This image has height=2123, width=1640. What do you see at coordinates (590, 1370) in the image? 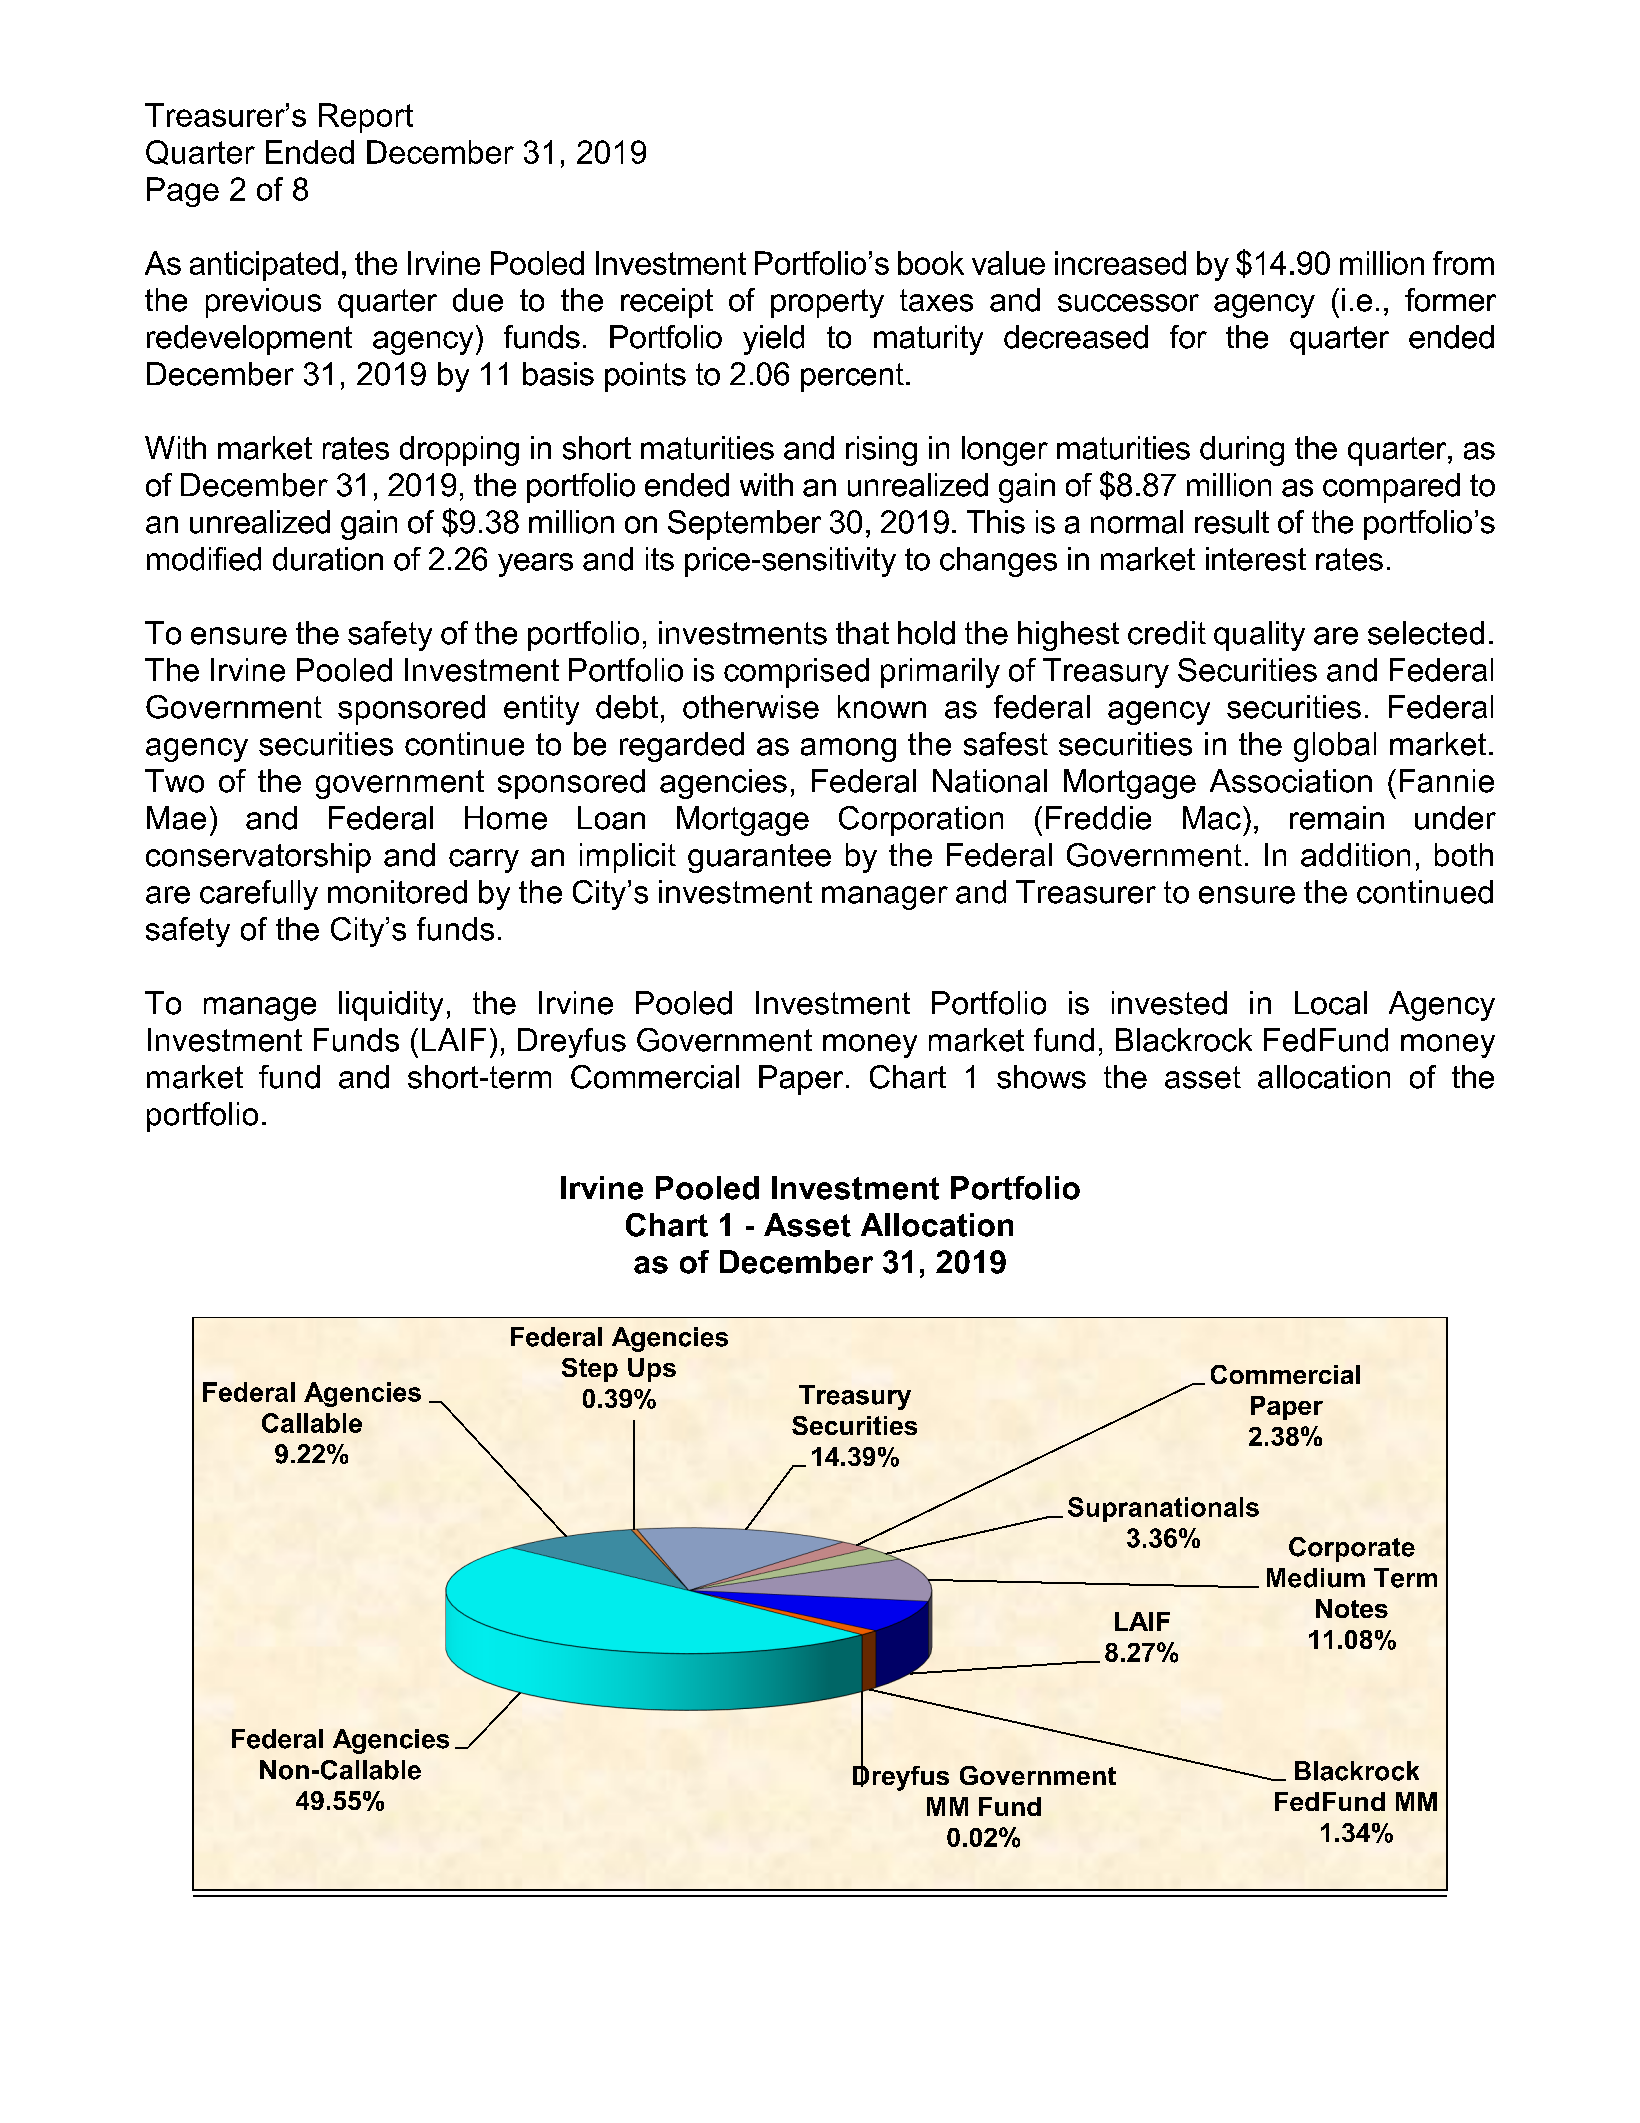
I see `Step` at bounding box center [590, 1370].
